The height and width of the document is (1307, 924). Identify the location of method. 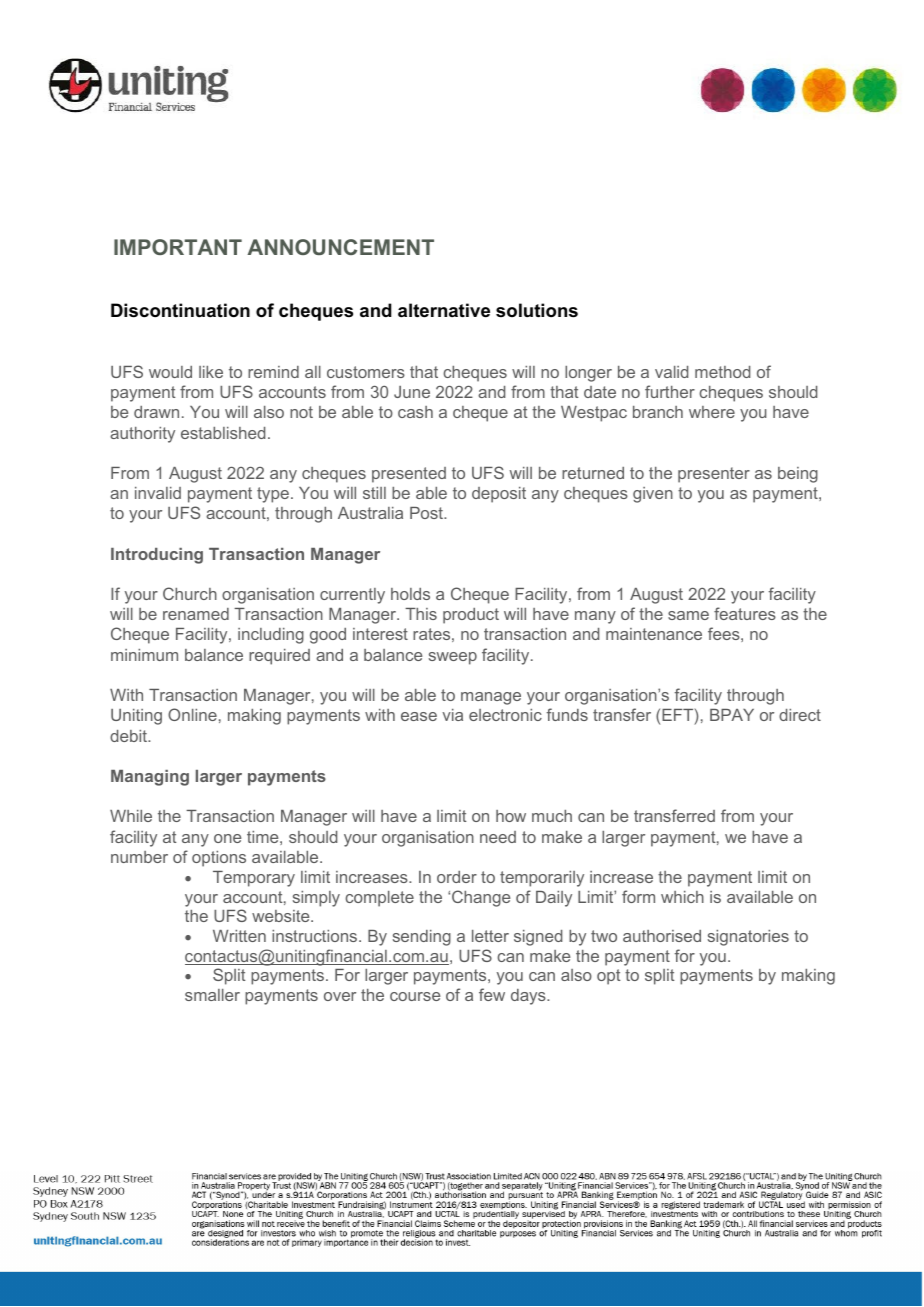
(722, 372).
